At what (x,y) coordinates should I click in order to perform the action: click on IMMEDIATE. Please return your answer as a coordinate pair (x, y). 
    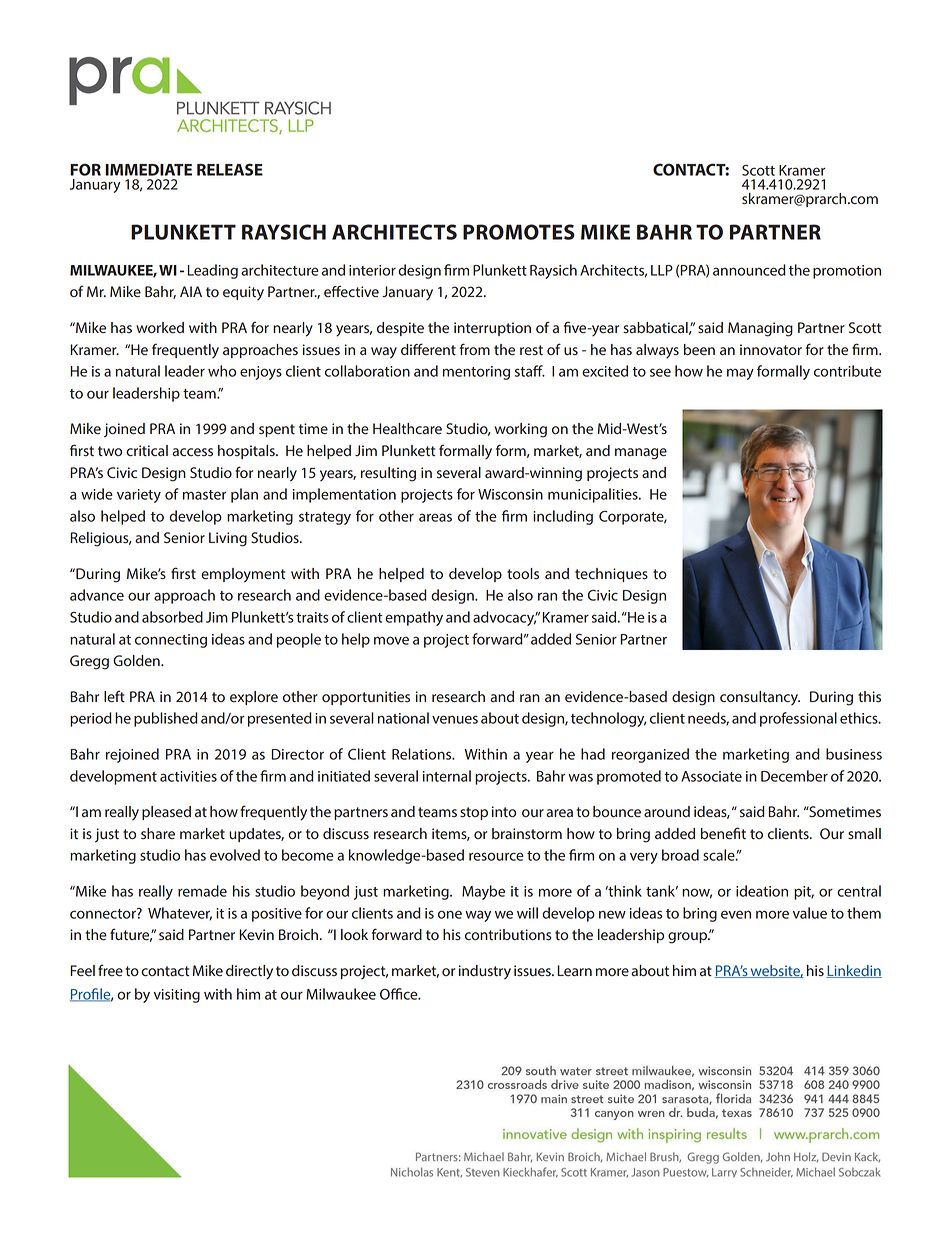
    Looking at the image, I should click on (148, 170).
